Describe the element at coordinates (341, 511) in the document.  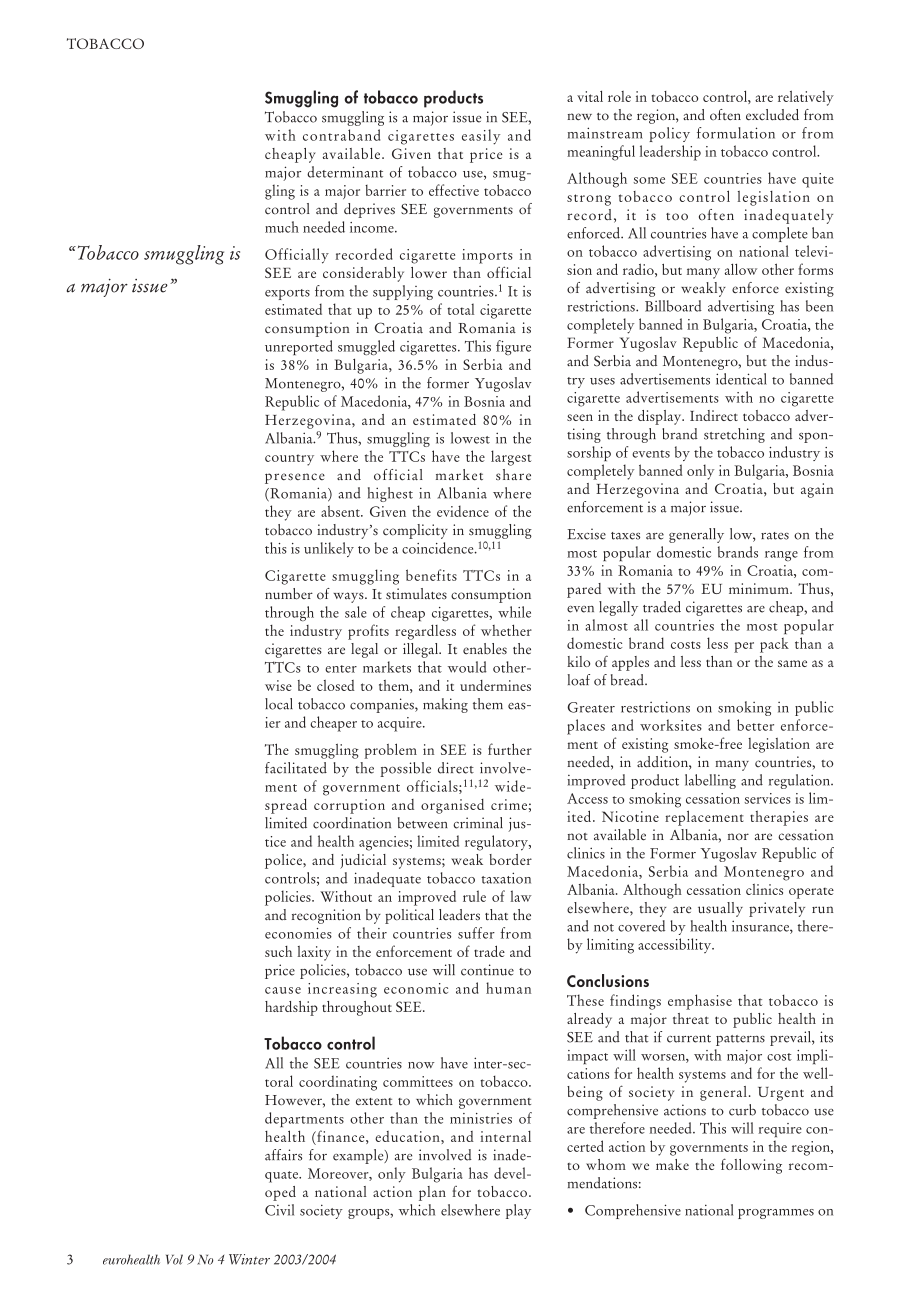
I see `absent` at that location.
